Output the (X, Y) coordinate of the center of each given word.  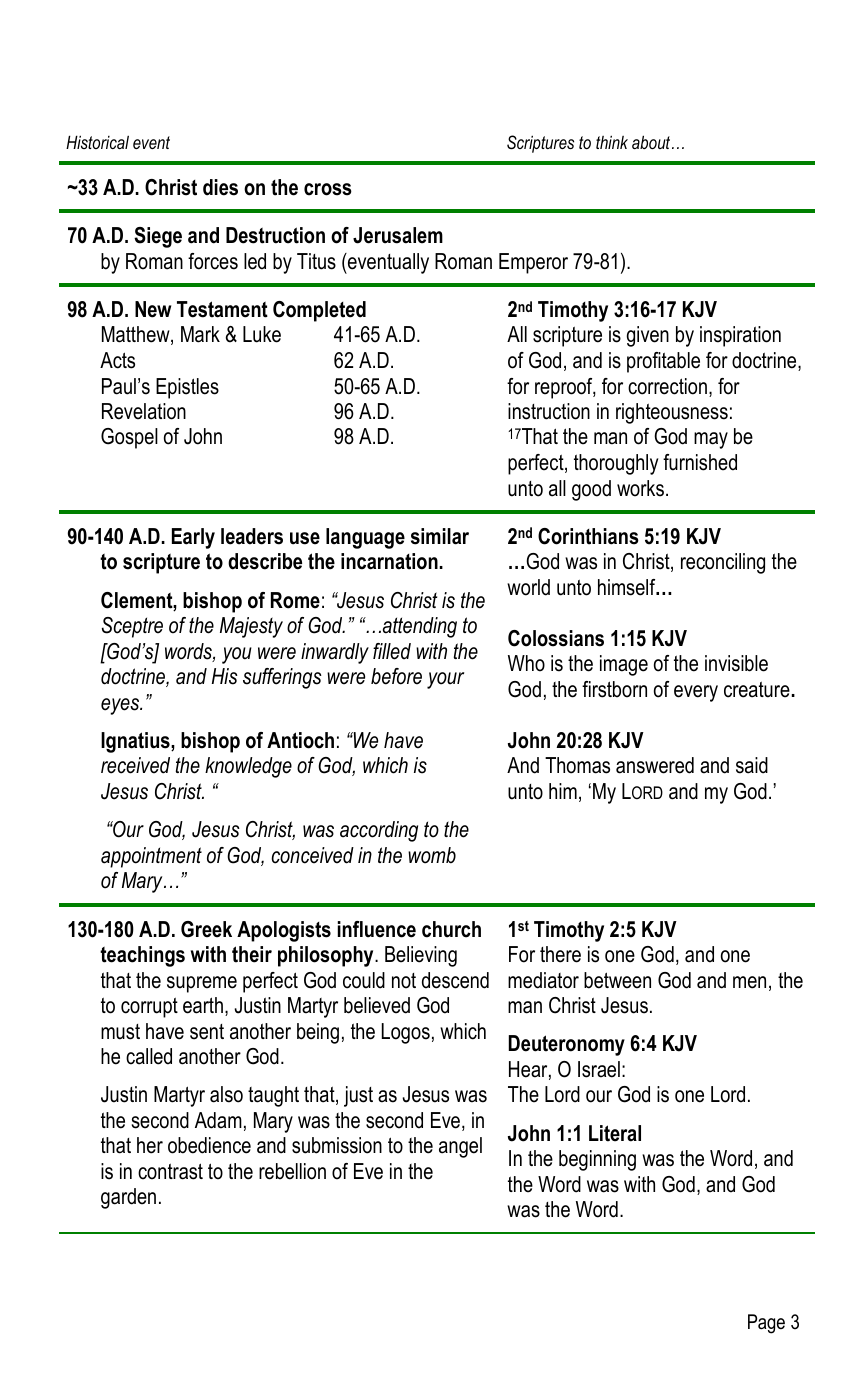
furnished (700, 462)
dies (220, 187)
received (135, 765)
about (652, 142)
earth (203, 1005)
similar (440, 536)
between (617, 980)
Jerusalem (398, 235)
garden (128, 1198)
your (445, 680)
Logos (406, 1033)
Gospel (129, 438)
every (696, 693)
